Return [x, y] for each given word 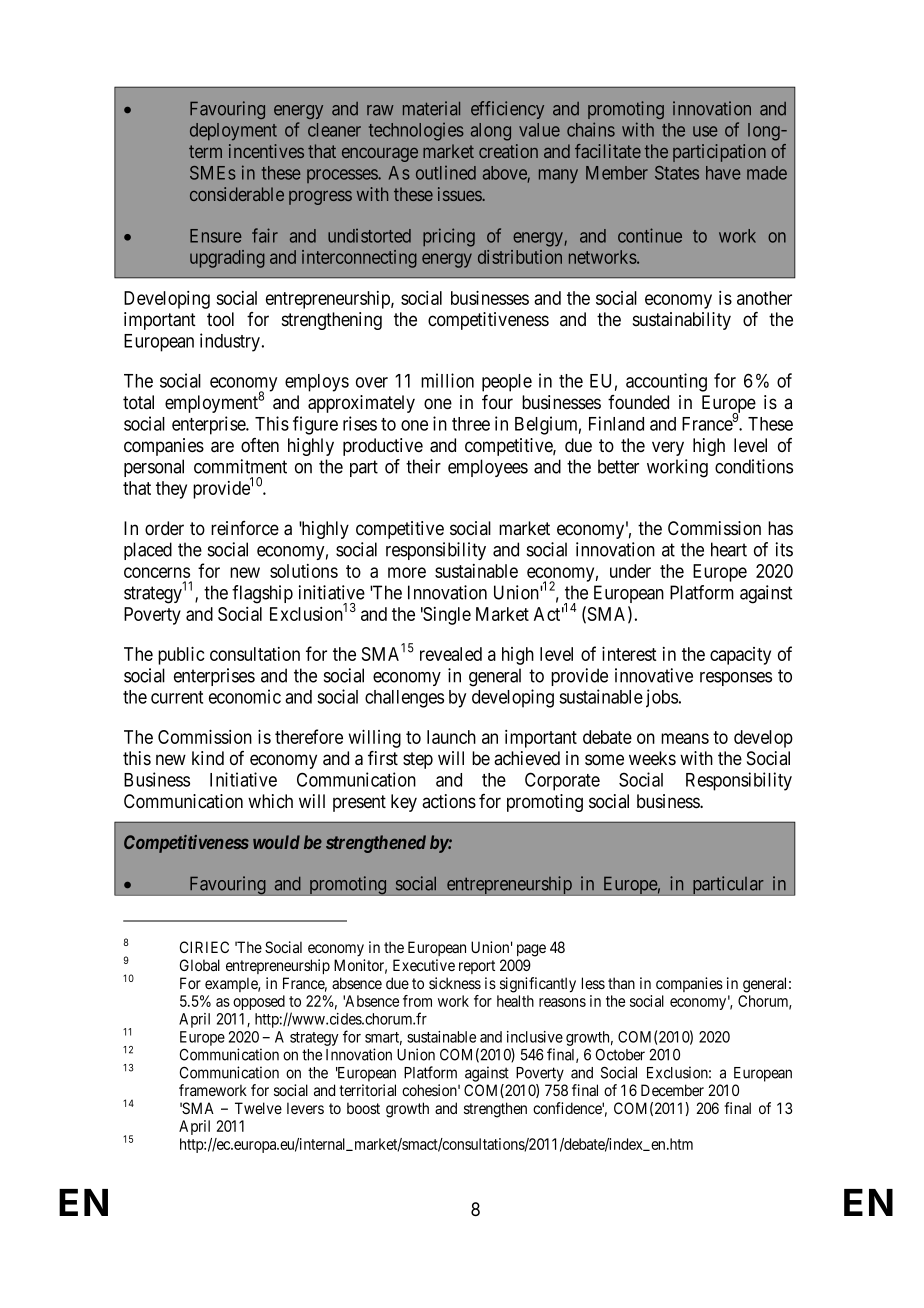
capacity [740, 656]
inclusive [535, 1037]
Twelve [258, 1108]
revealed [451, 654]
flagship [262, 594]
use [705, 131]
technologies [416, 132]
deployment [233, 132]
